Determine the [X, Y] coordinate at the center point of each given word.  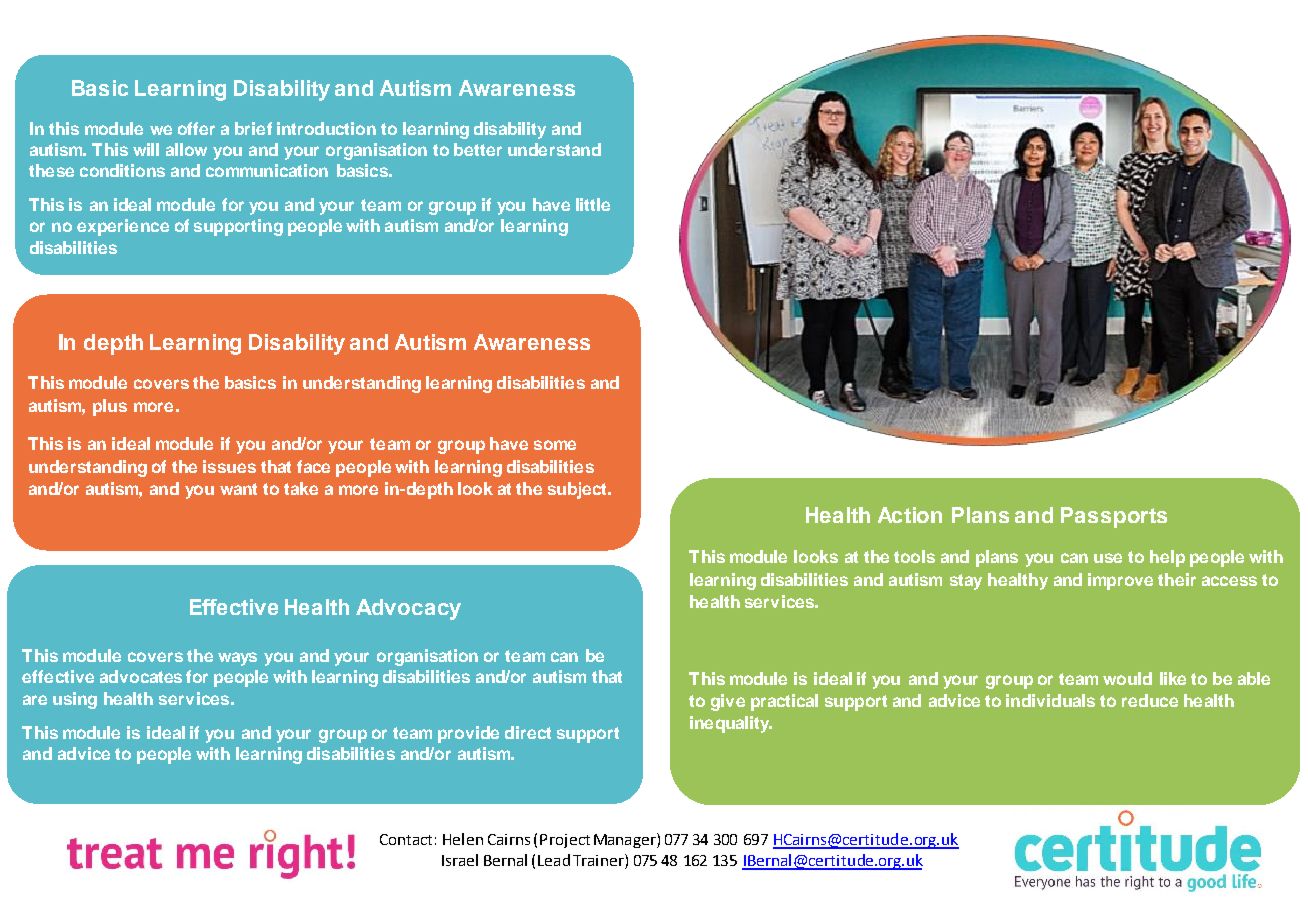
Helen [463, 839]
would [1127, 678]
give [728, 702]
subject [578, 490]
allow [186, 149]
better [478, 149]
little [593, 204]
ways [237, 659]
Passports [1114, 517]
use [1108, 558]
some [555, 445]
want [238, 489]
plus [110, 407]
